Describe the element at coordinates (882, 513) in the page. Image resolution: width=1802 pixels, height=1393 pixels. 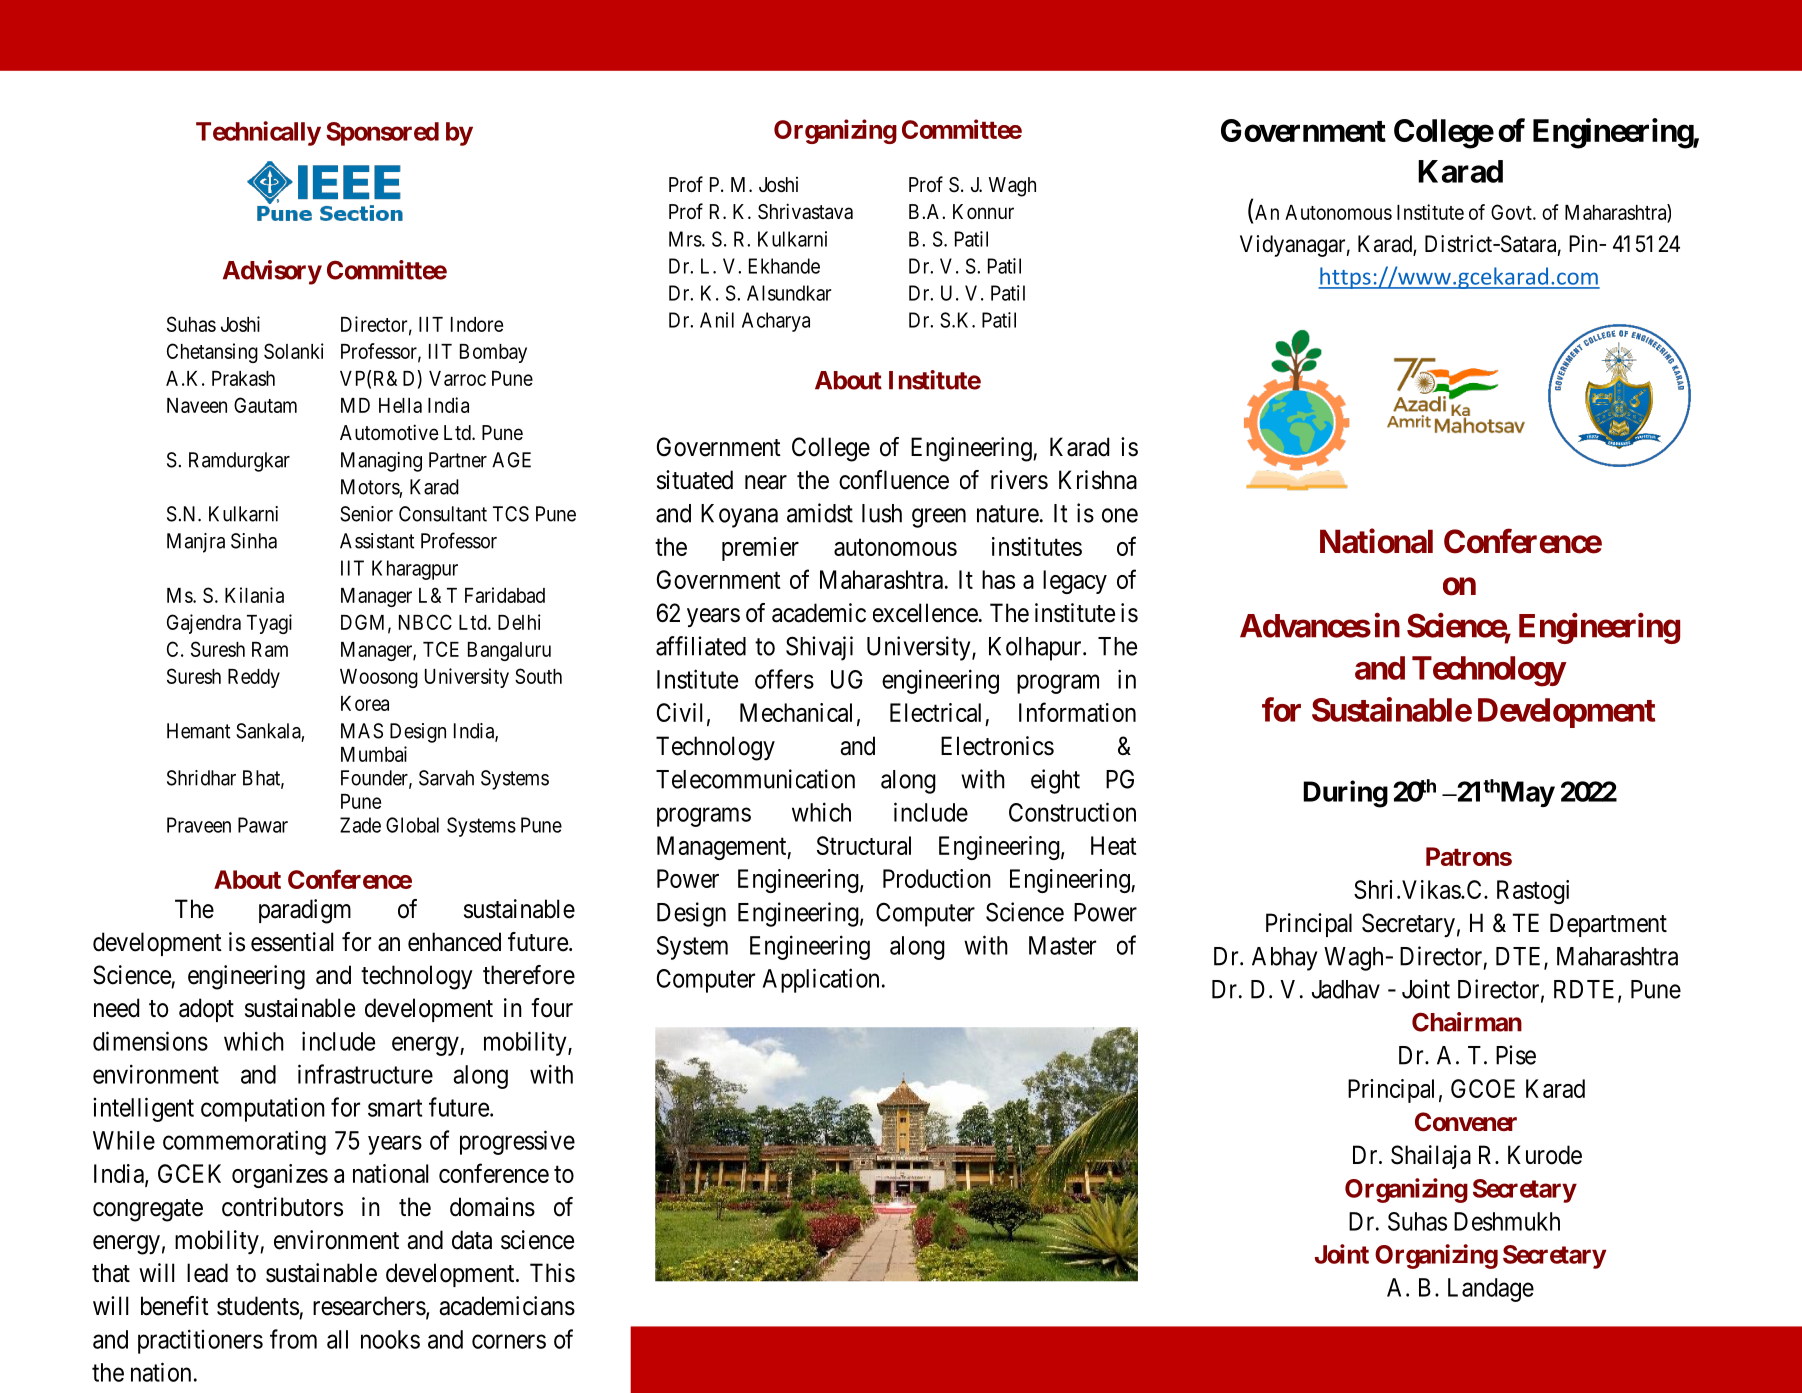
I see `lush` at that location.
